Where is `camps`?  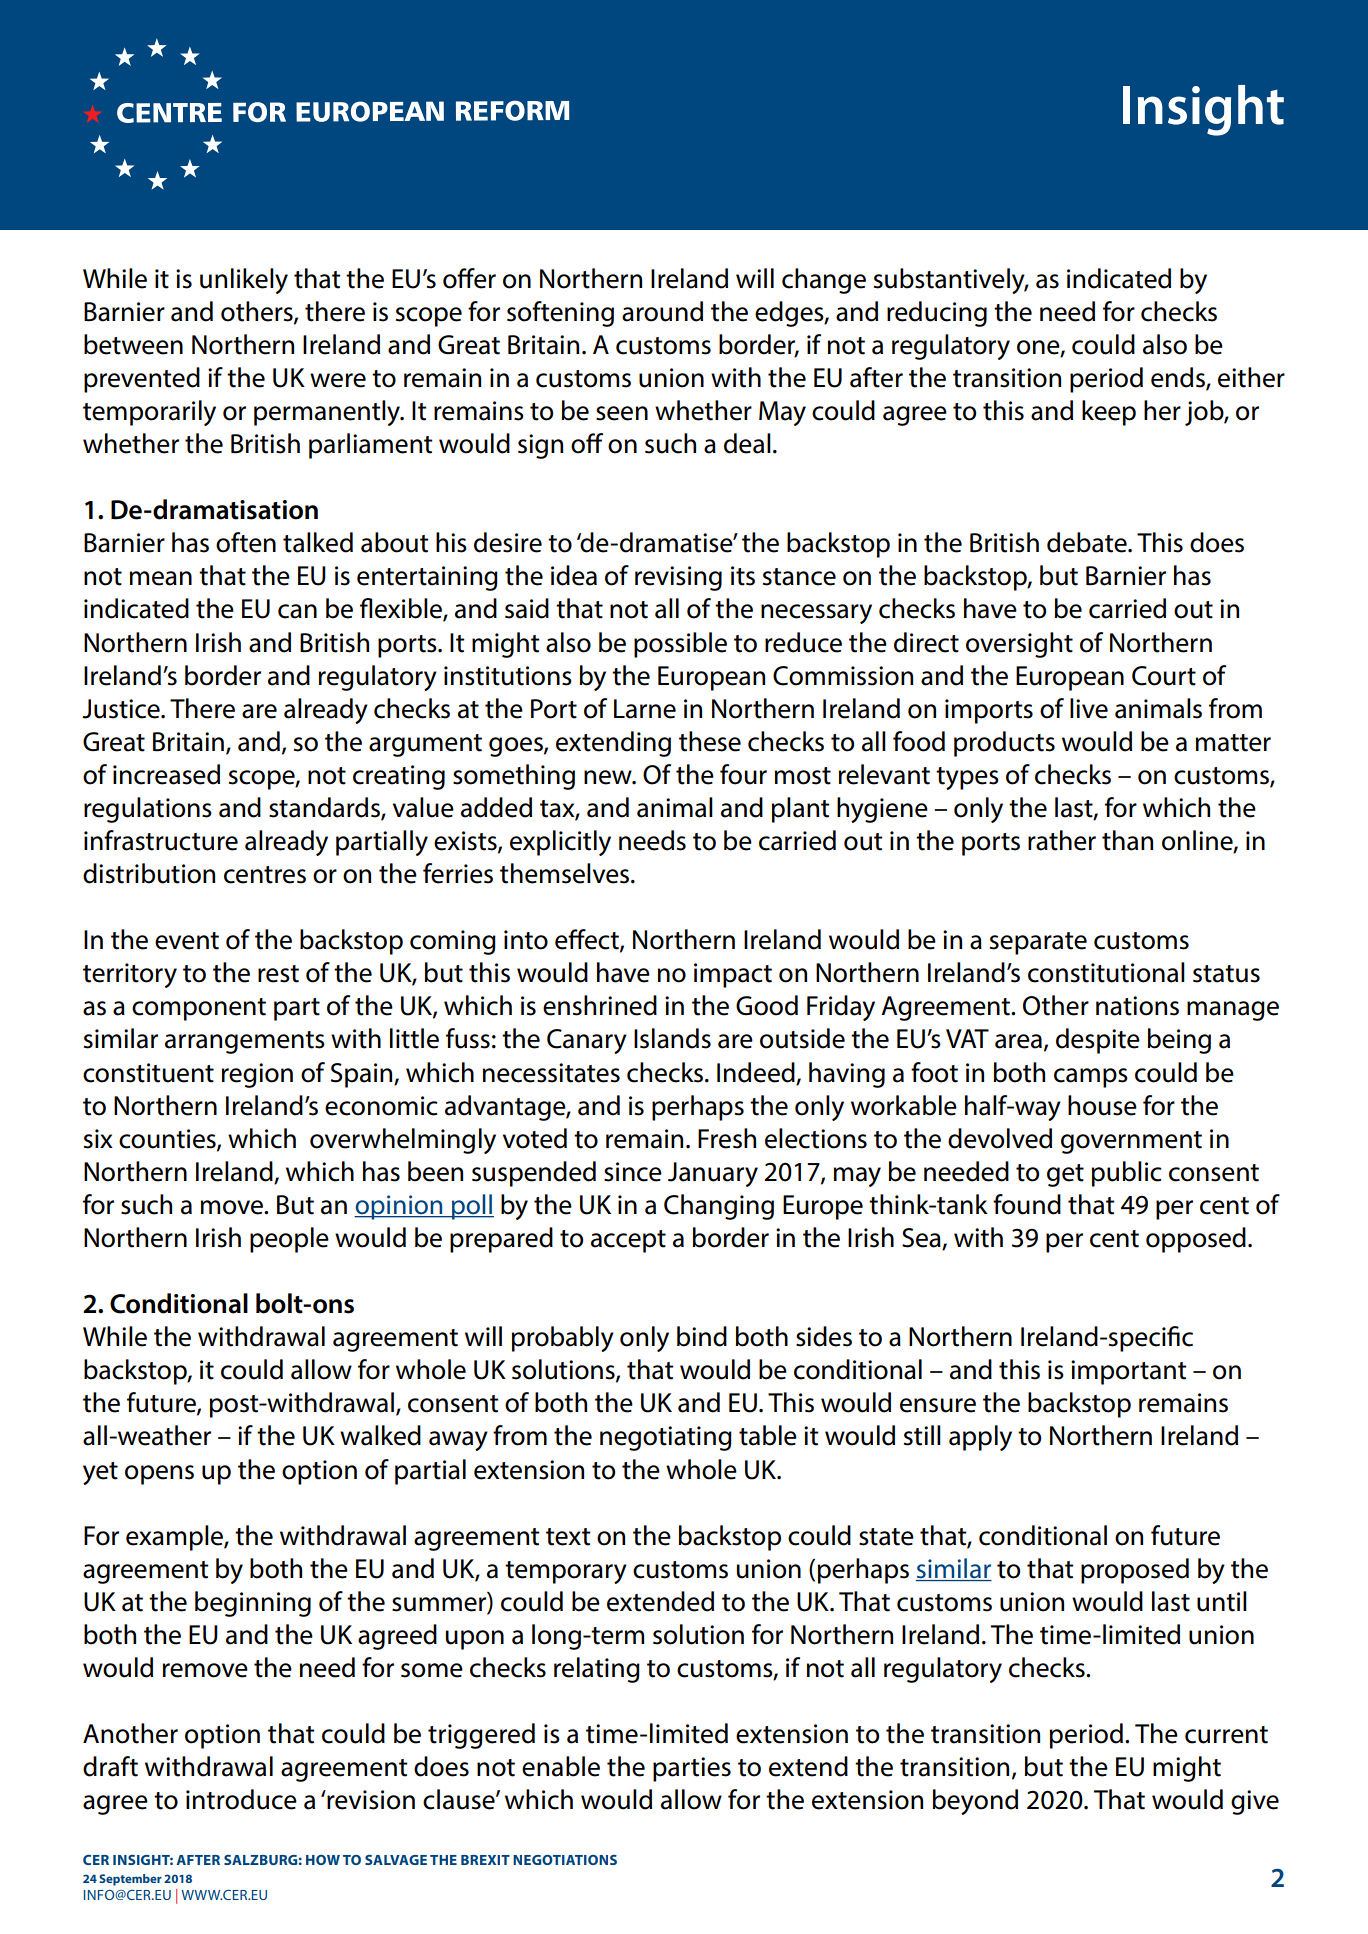 camps is located at coordinates (1091, 1078).
